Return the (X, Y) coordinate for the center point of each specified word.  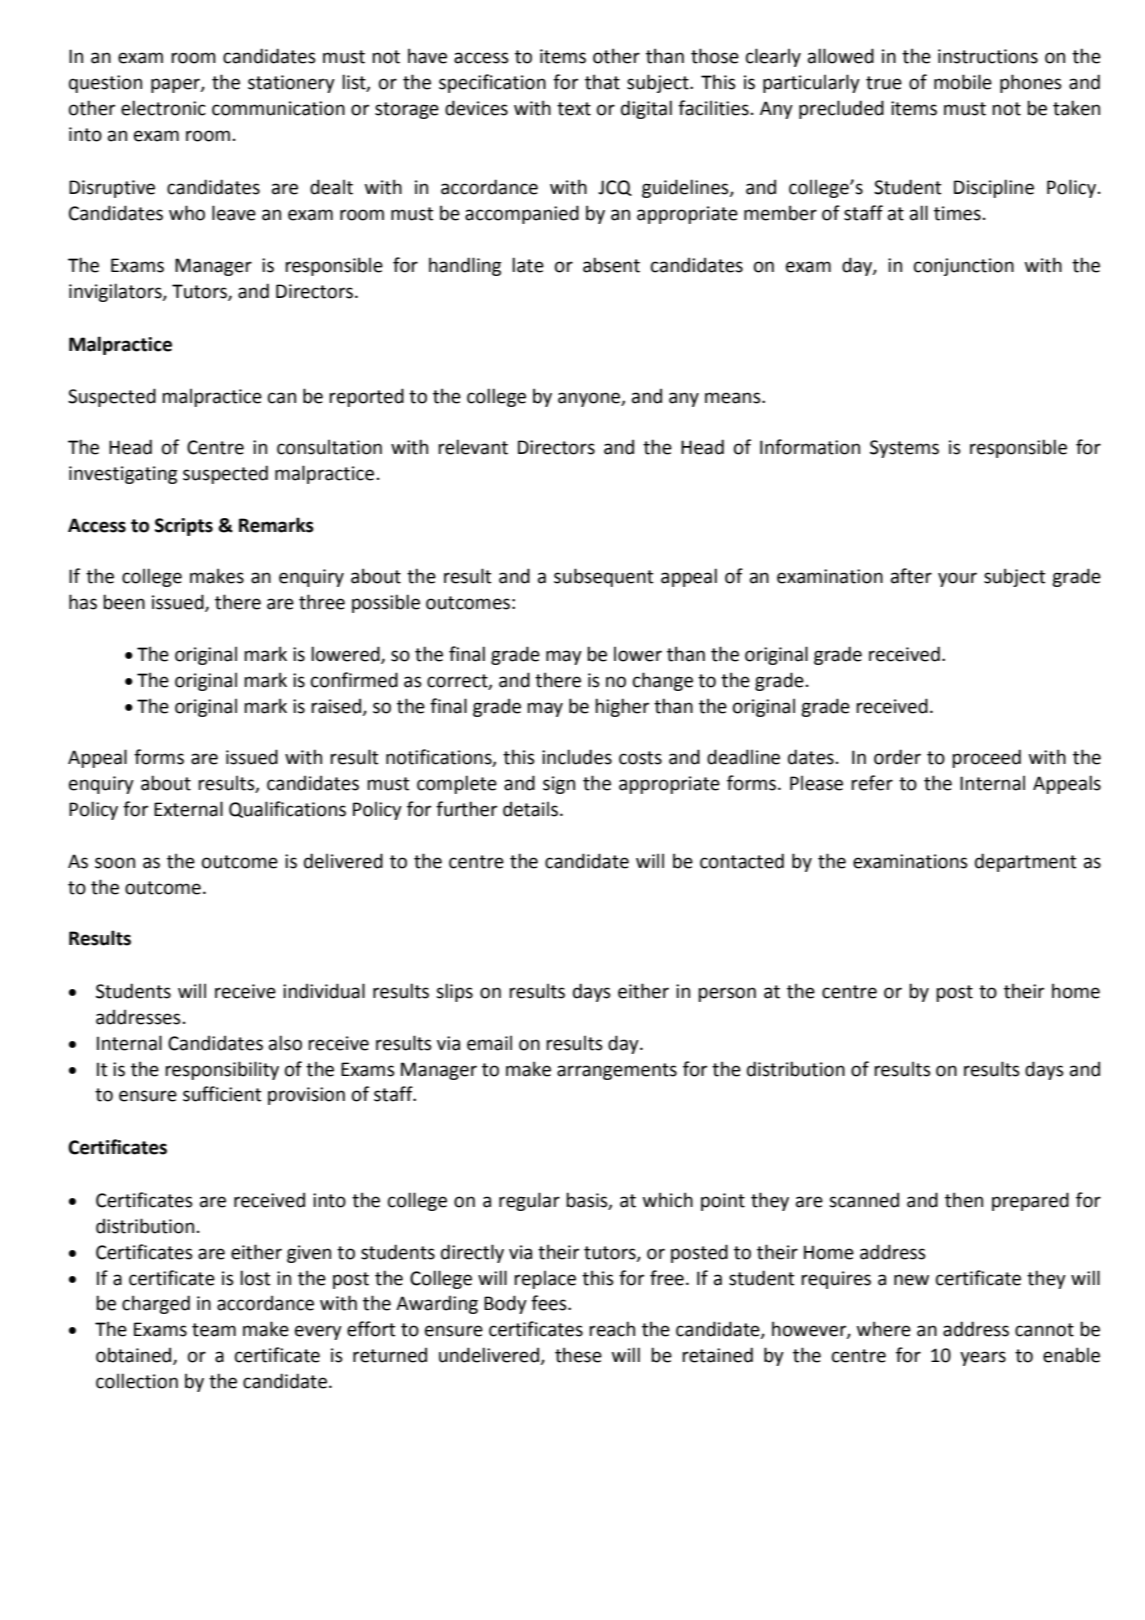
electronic (163, 108)
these (578, 1355)
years (983, 1358)
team (214, 1330)
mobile (963, 82)
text (574, 109)
